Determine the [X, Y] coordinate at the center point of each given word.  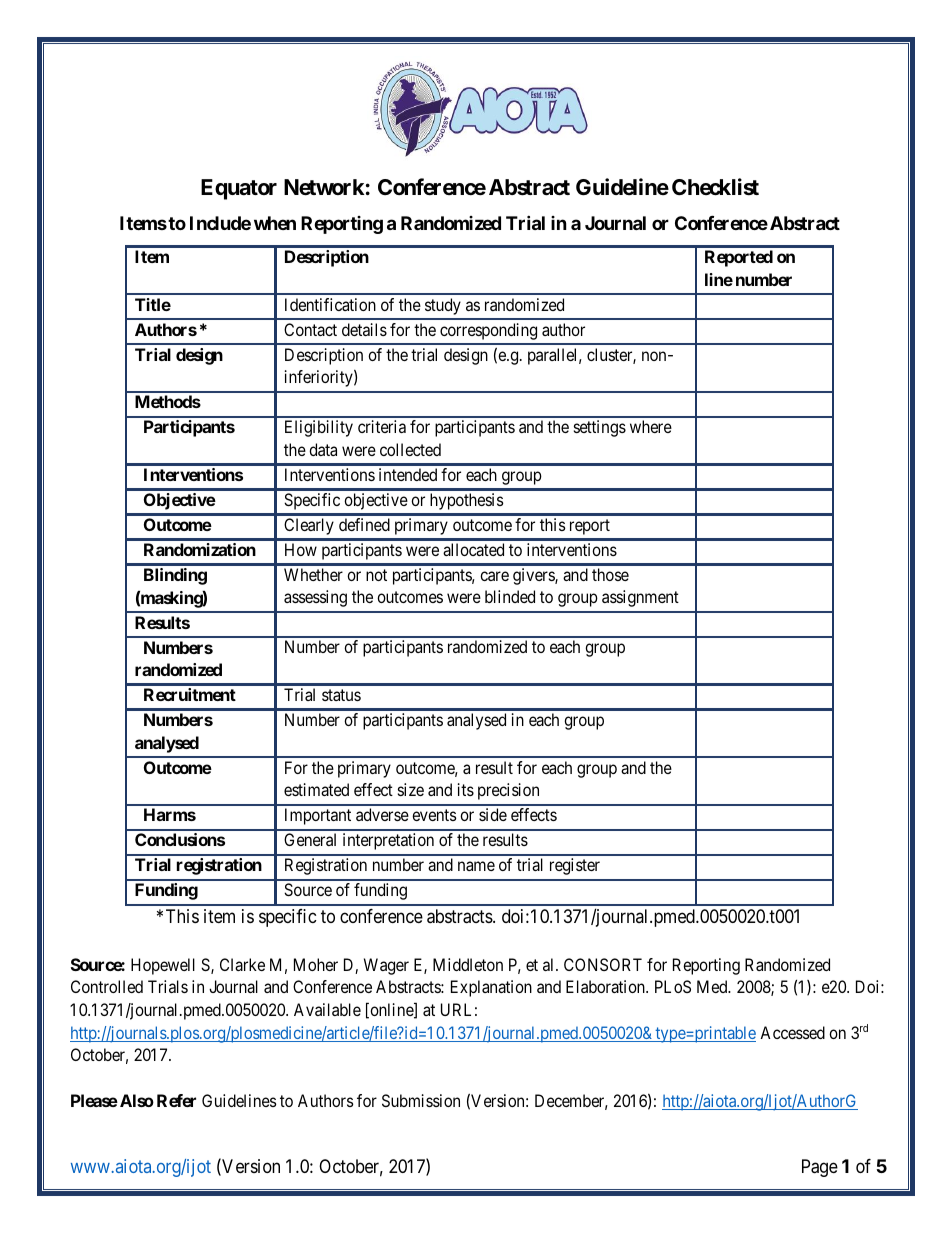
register [575, 866]
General [310, 839]
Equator [239, 189]
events [434, 815]
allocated [473, 549]
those [610, 574]
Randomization [200, 549]
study [443, 306]
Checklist [715, 187]
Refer [176, 1100]
